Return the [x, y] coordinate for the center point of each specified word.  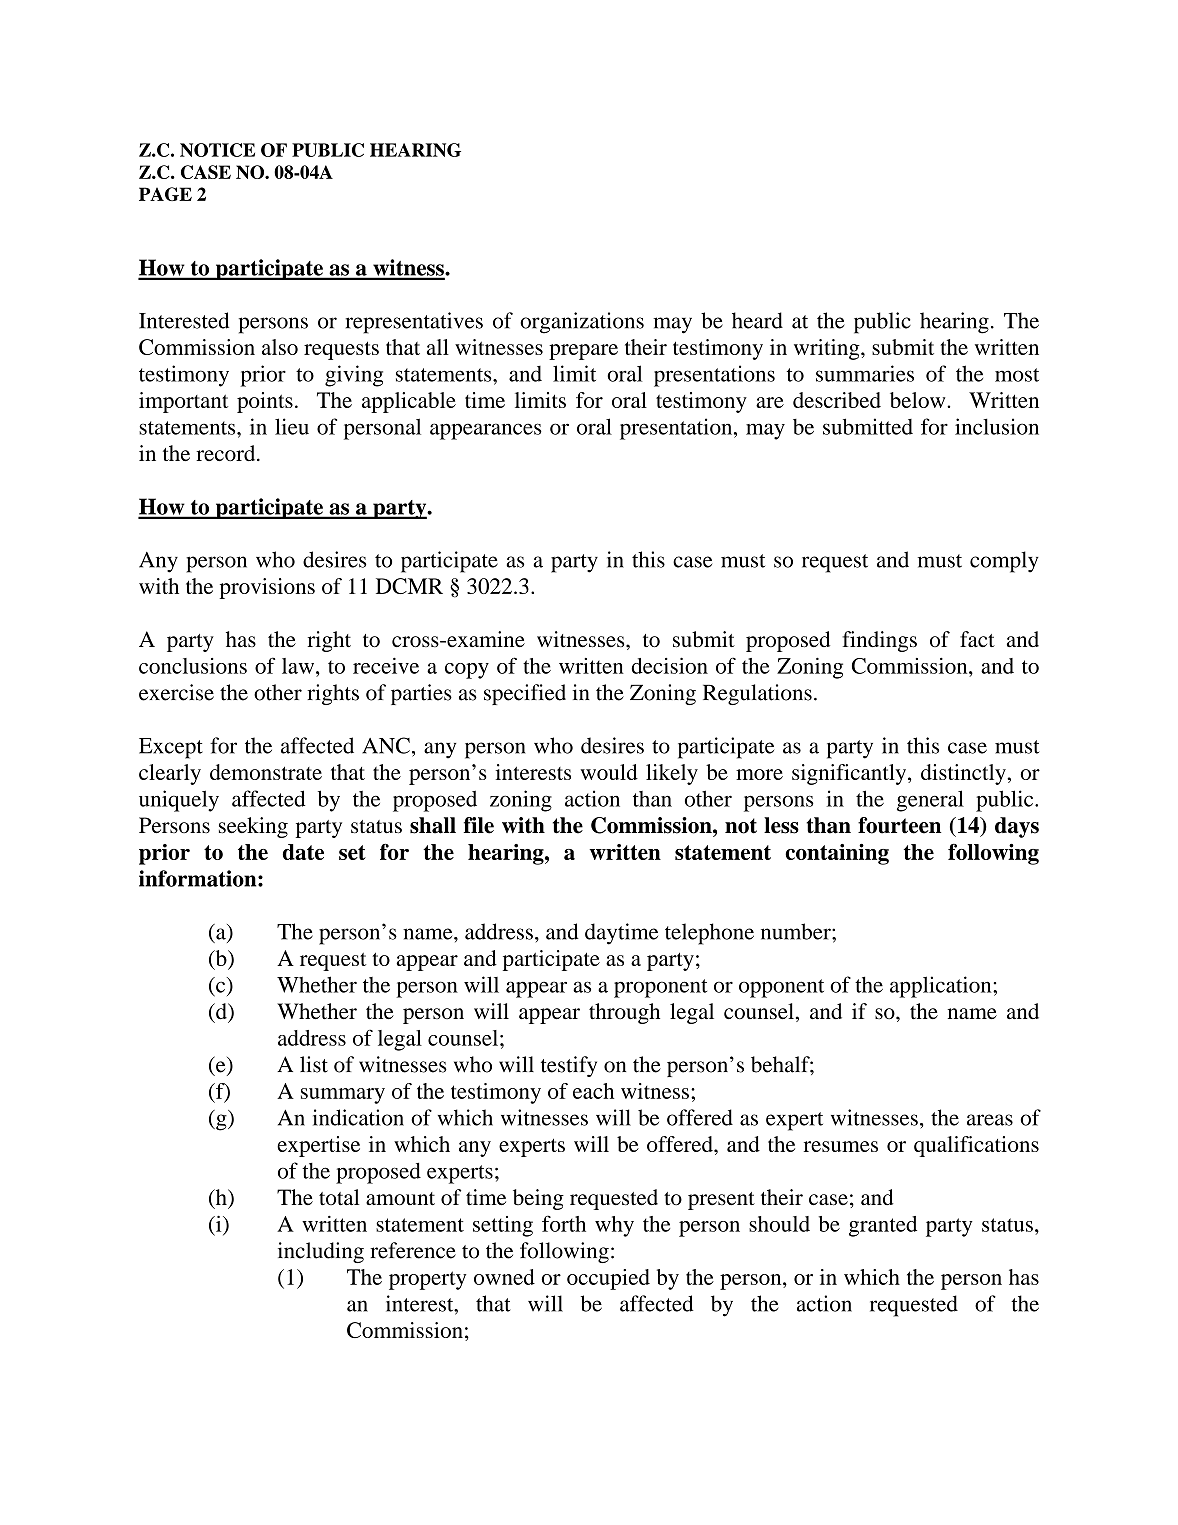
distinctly [964, 774]
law [299, 666]
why [614, 1226]
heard [757, 320]
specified [525, 694]
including [321, 1252]
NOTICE [217, 150]
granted [883, 1226]
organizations [582, 323]
